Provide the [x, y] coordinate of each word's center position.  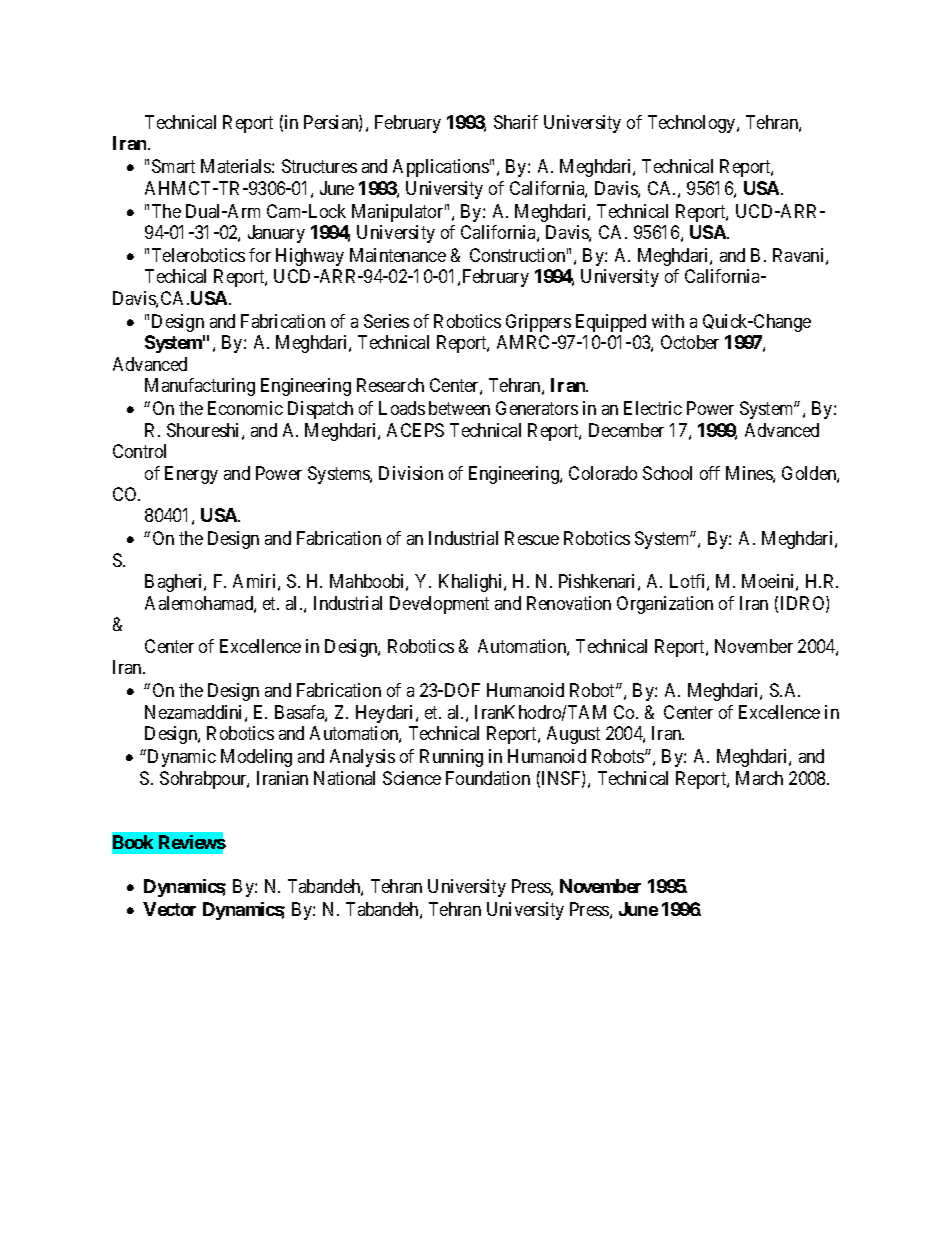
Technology [693, 124]
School [667, 473]
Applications [441, 168]
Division [411, 473]
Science [412, 778]
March [759, 778]
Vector [169, 909]
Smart [173, 166]
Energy [191, 475]
